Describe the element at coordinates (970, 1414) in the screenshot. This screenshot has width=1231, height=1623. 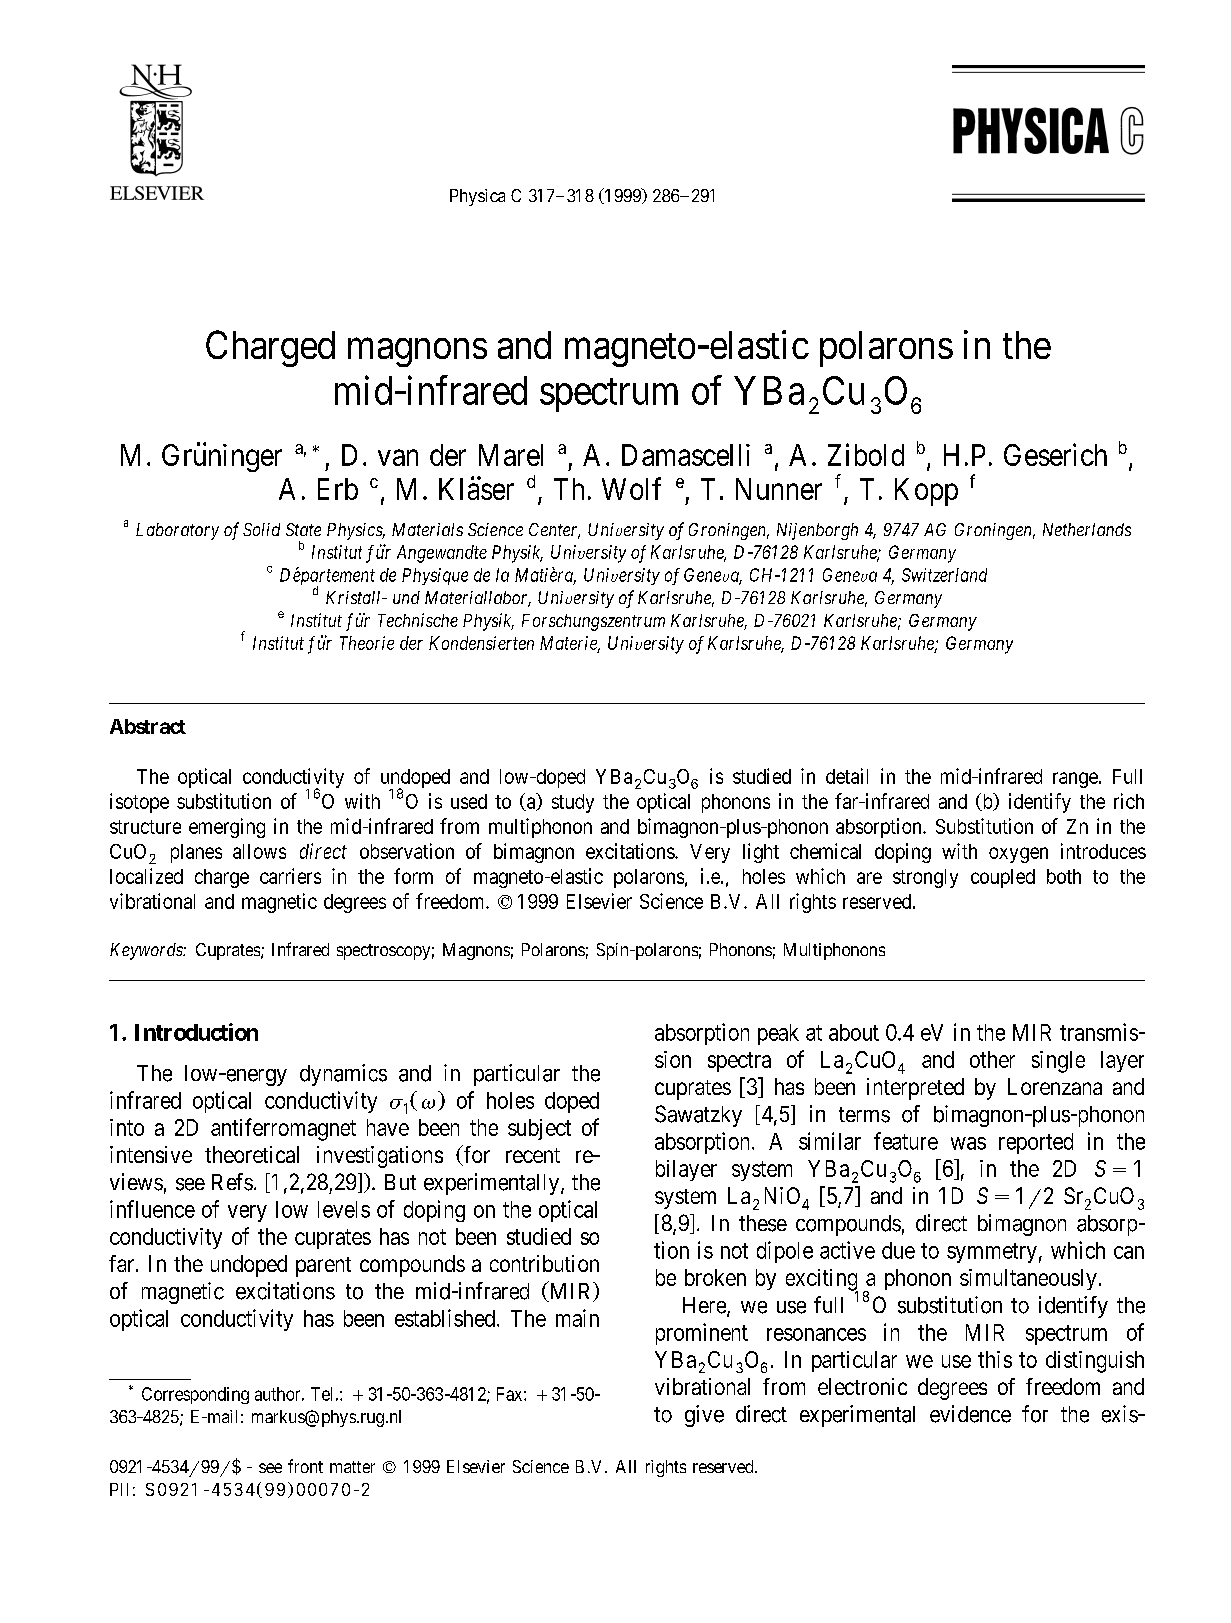
I see `evidence` at that location.
